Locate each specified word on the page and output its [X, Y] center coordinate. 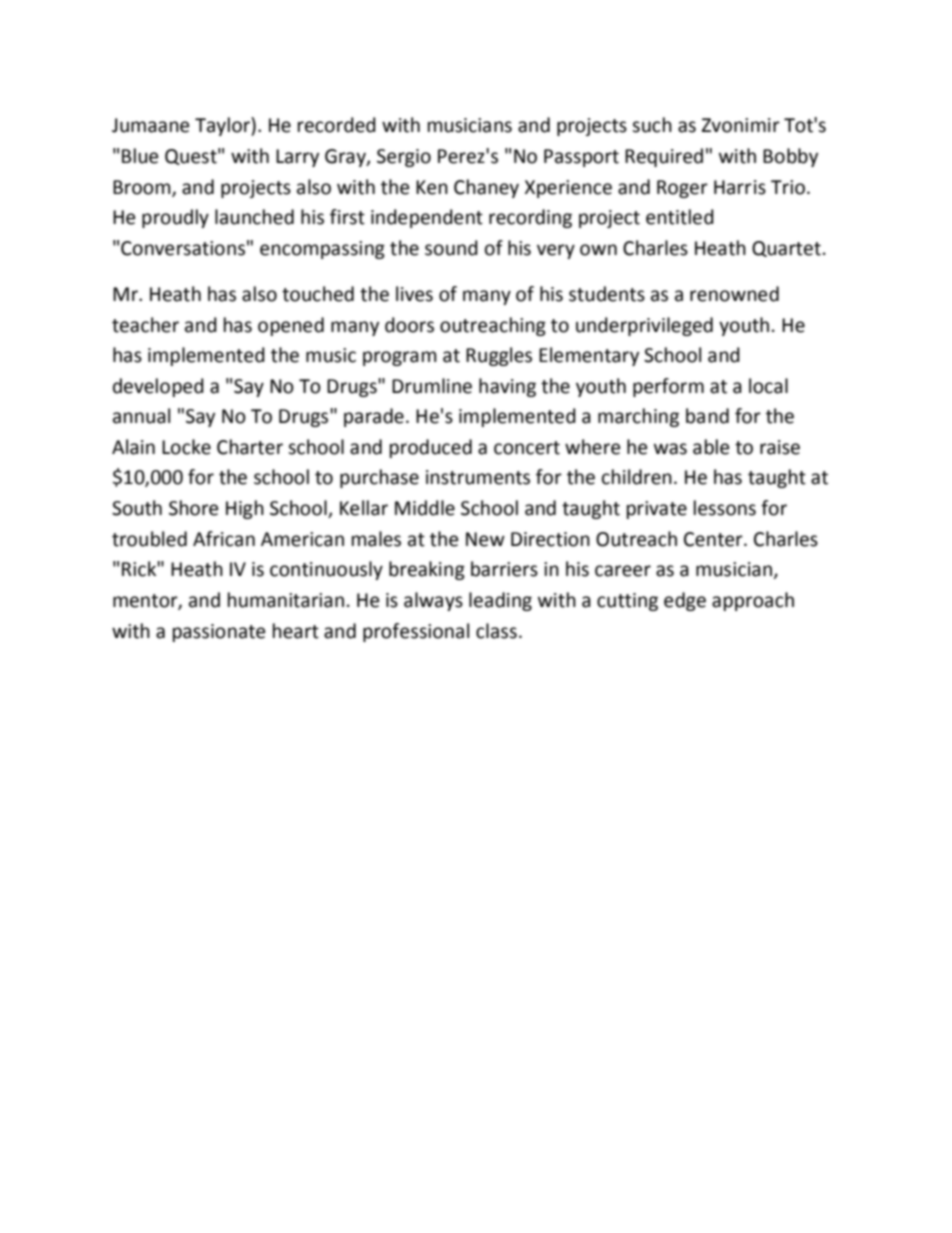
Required [664, 157]
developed [158, 387]
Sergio [404, 158]
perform [668, 387]
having [507, 387]
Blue [140, 156]
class [496, 631]
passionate [219, 633]
